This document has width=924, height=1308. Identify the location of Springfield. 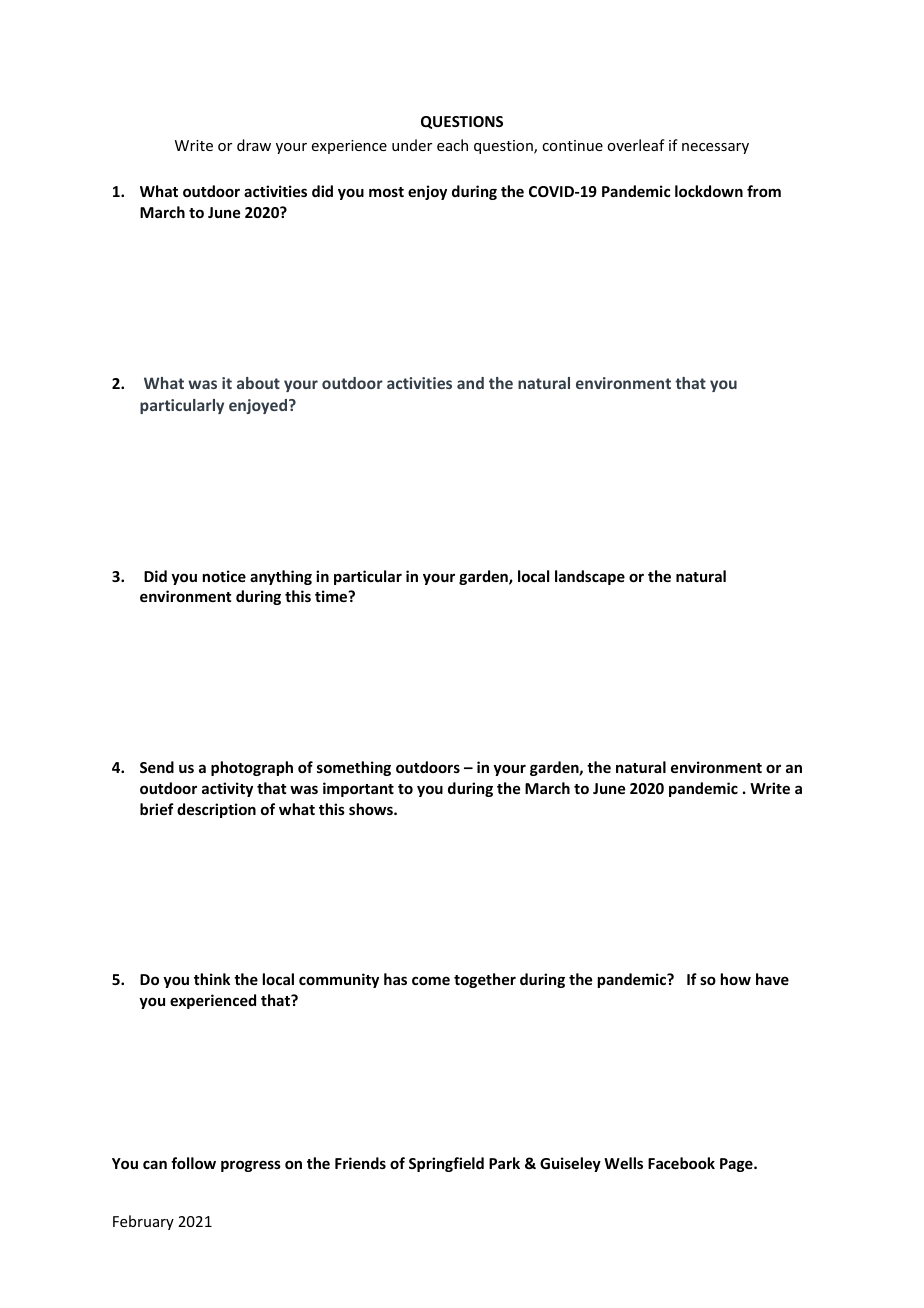
(446, 1164).
